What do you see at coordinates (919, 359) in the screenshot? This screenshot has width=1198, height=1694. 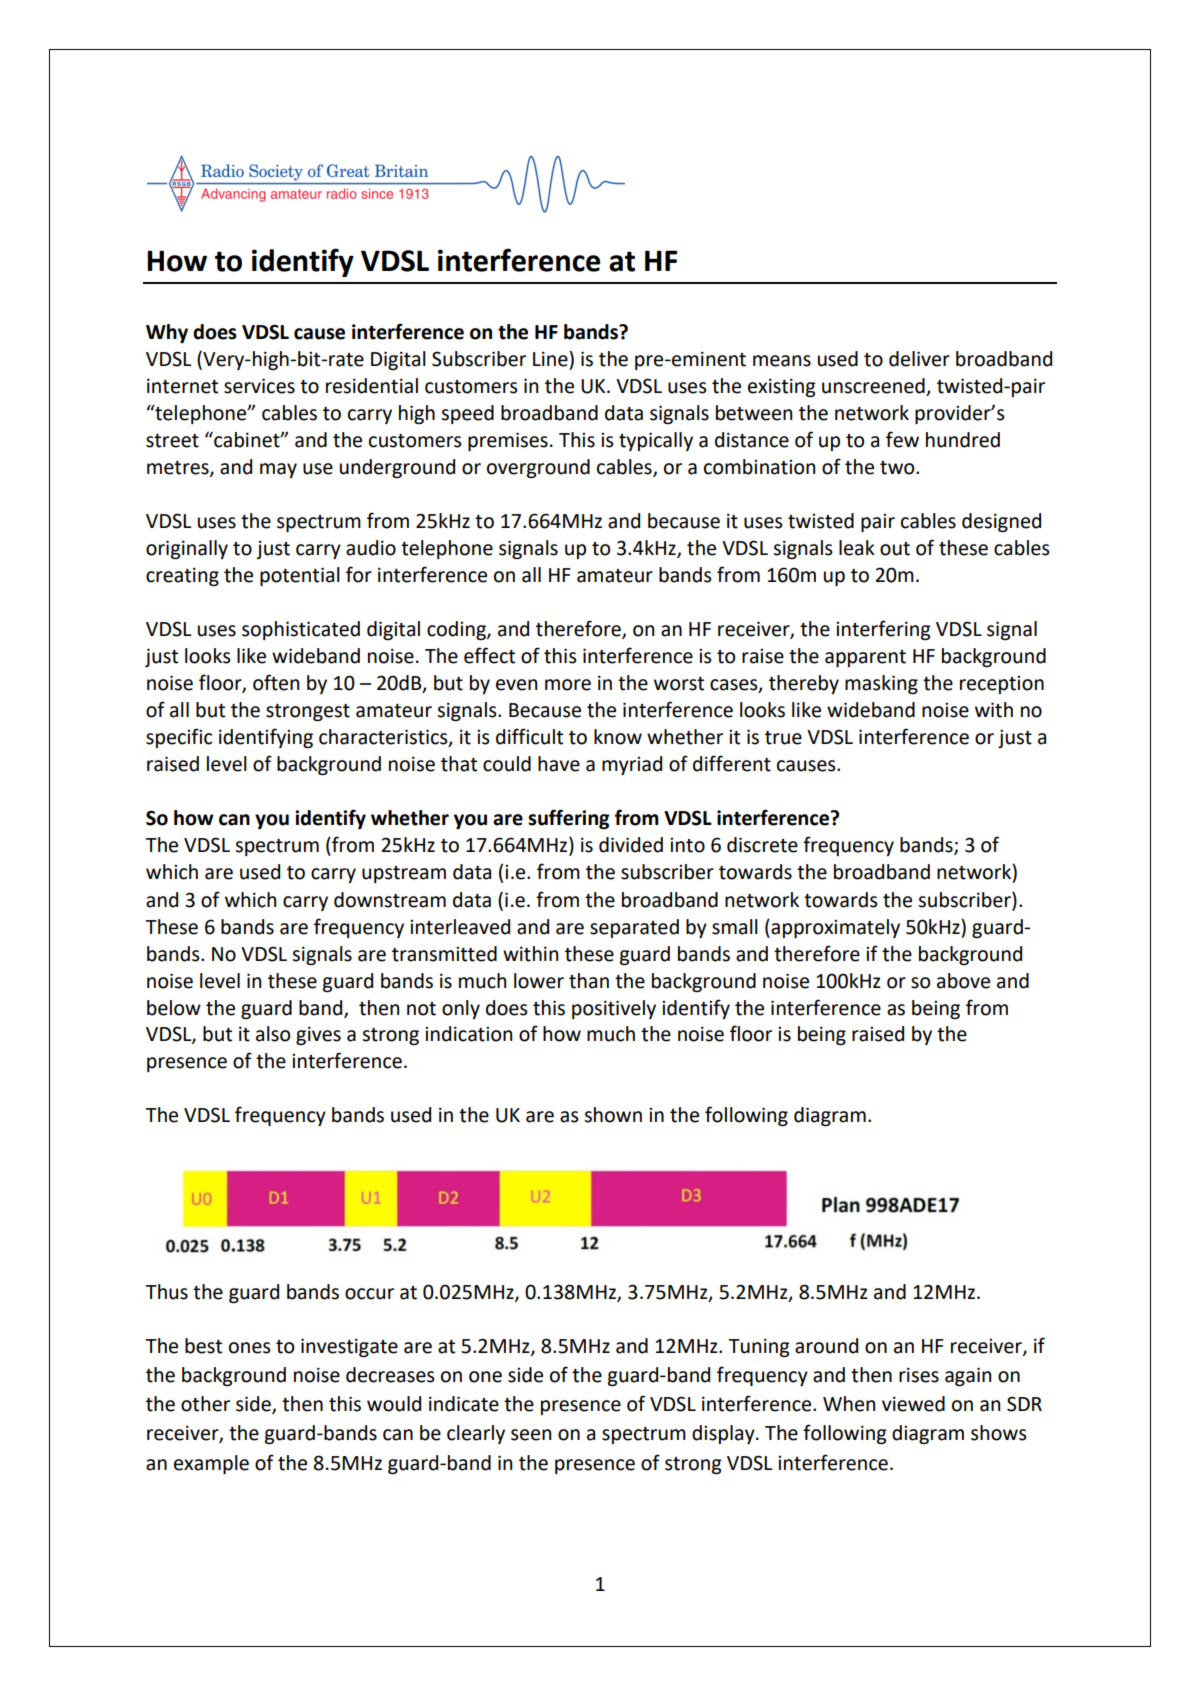 I see `deliver` at bounding box center [919, 359].
